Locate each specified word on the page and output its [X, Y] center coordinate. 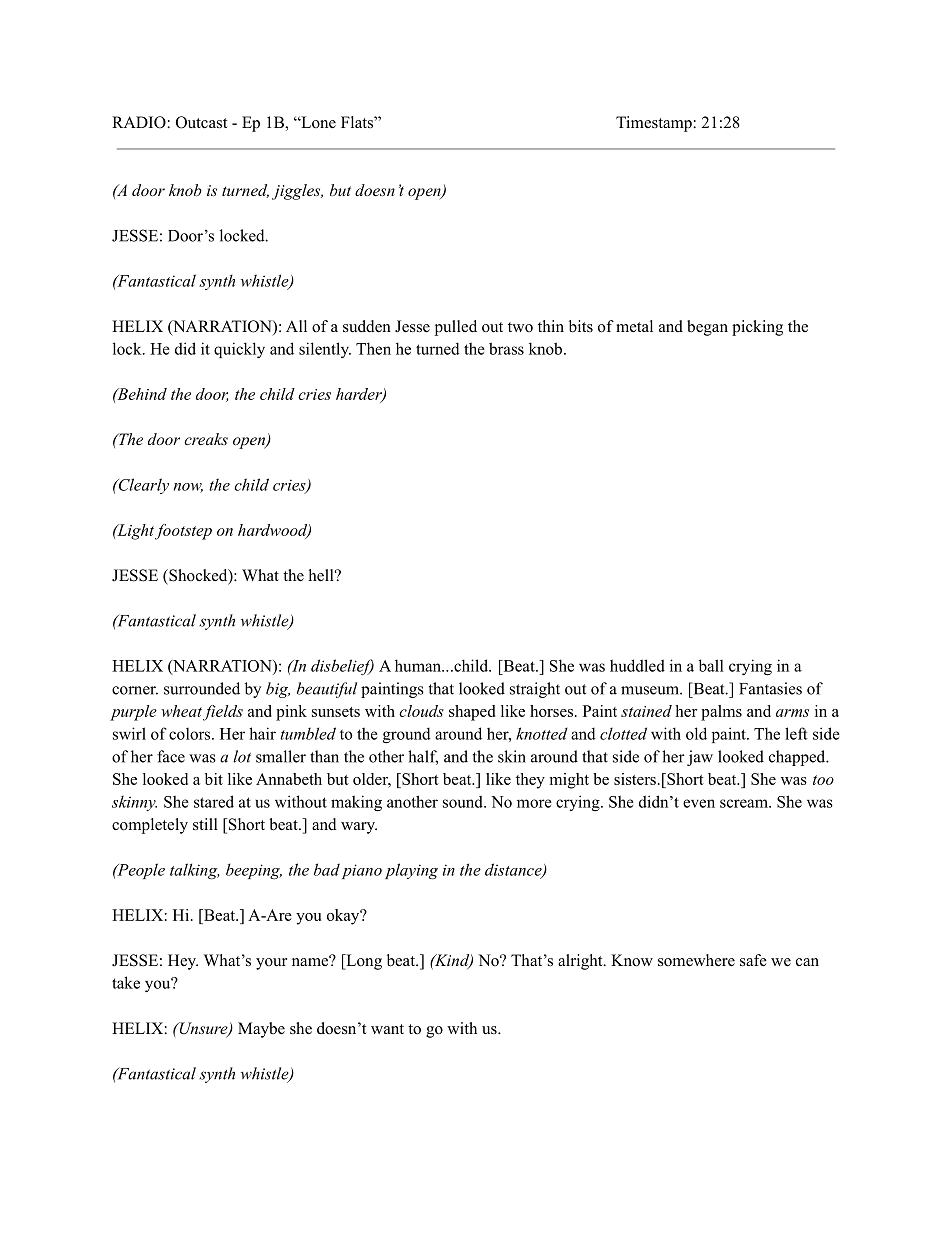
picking [757, 328]
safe [753, 960]
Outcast [201, 122]
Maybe [261, 1030]
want [387, 1029]
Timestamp [655, 124]
